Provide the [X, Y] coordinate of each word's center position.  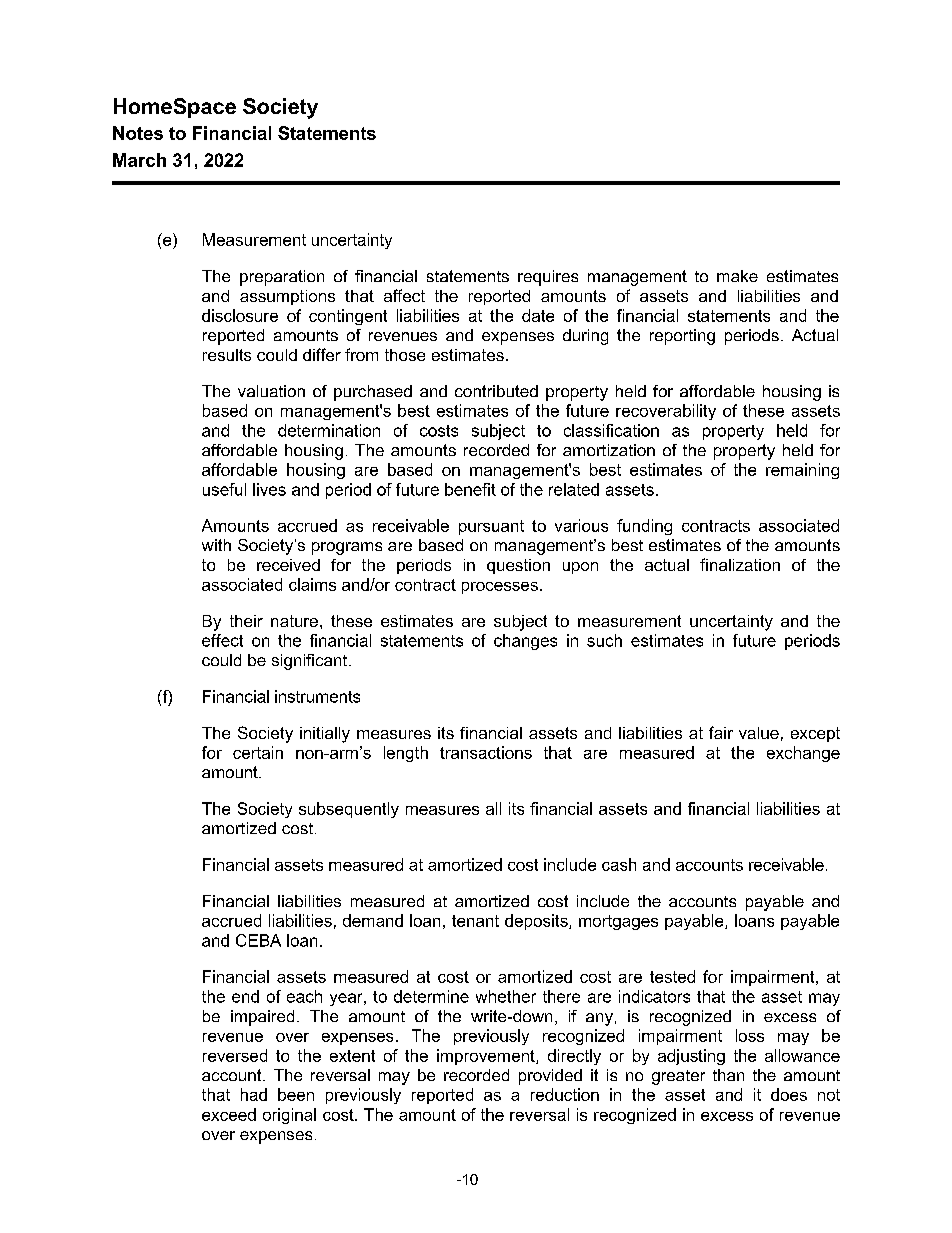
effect [222, 640]
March [139, 160]
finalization [740, 564]
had [254, 1094]
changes [525, 642]
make [737, 276]
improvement [487, 1057]
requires [548, 278]
